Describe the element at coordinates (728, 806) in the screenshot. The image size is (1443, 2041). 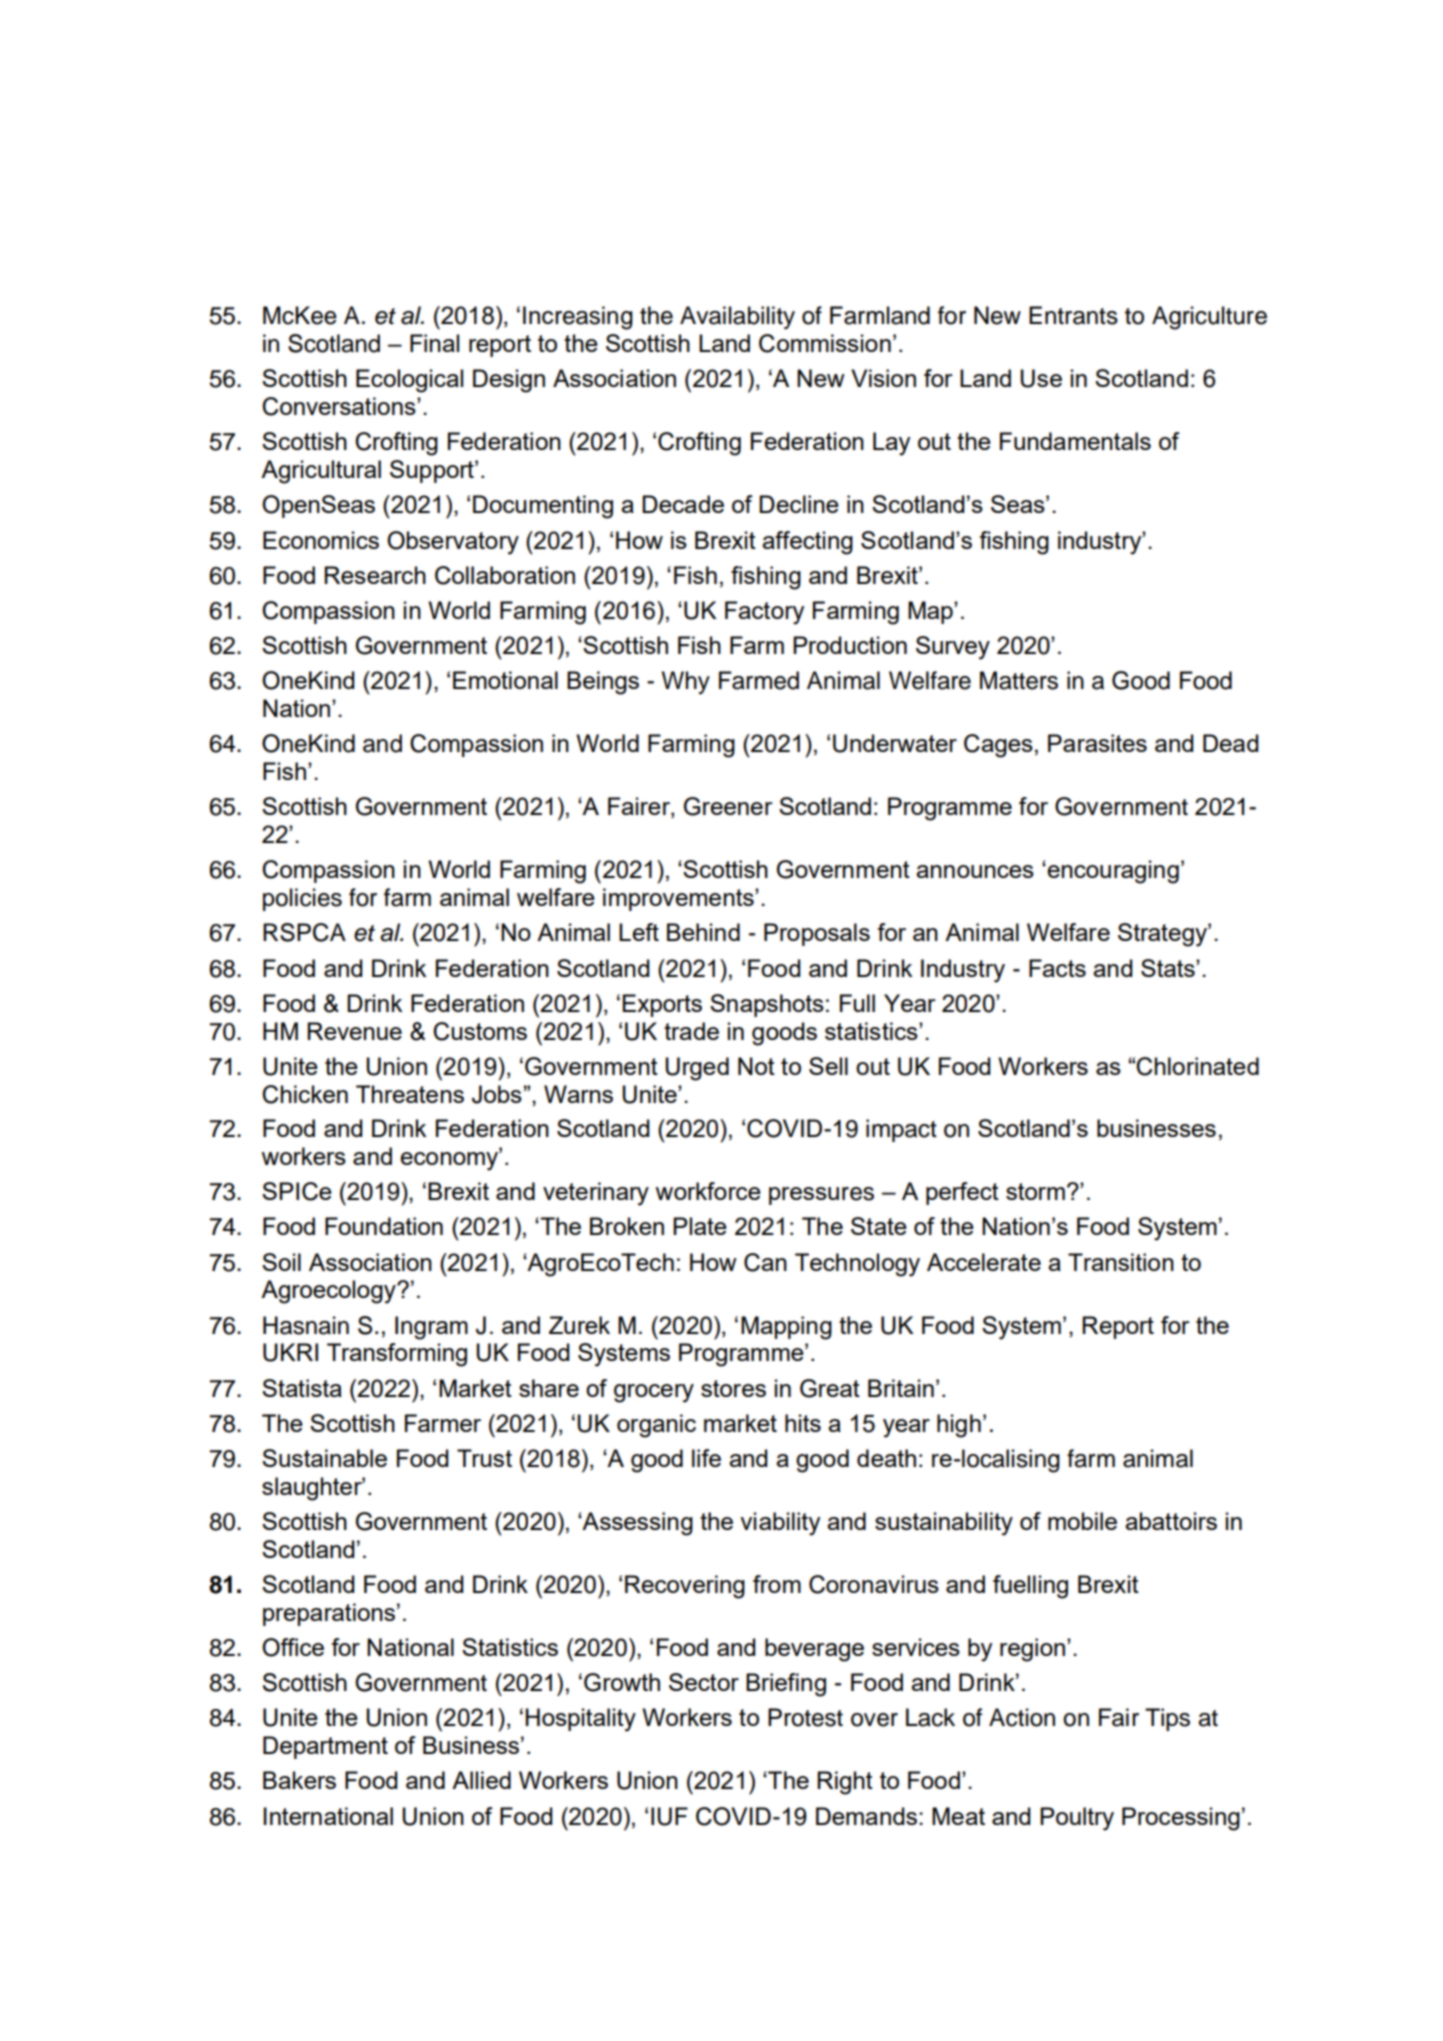
I see `Greener` at that location.
